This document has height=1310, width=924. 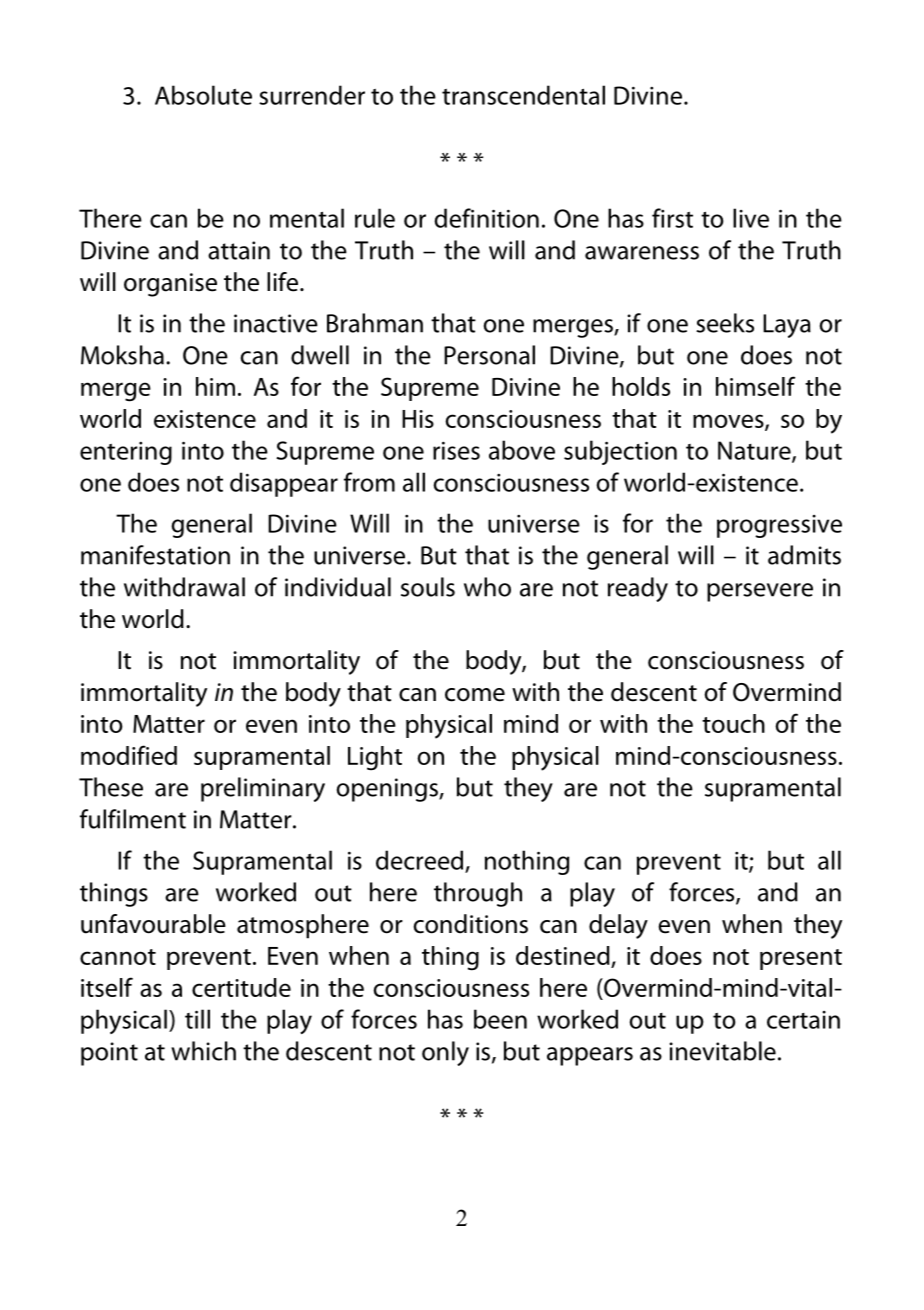 What do you see at coordinates (523, 95) in the document?
I see `transcendental` at bounding box center [523, 95].
